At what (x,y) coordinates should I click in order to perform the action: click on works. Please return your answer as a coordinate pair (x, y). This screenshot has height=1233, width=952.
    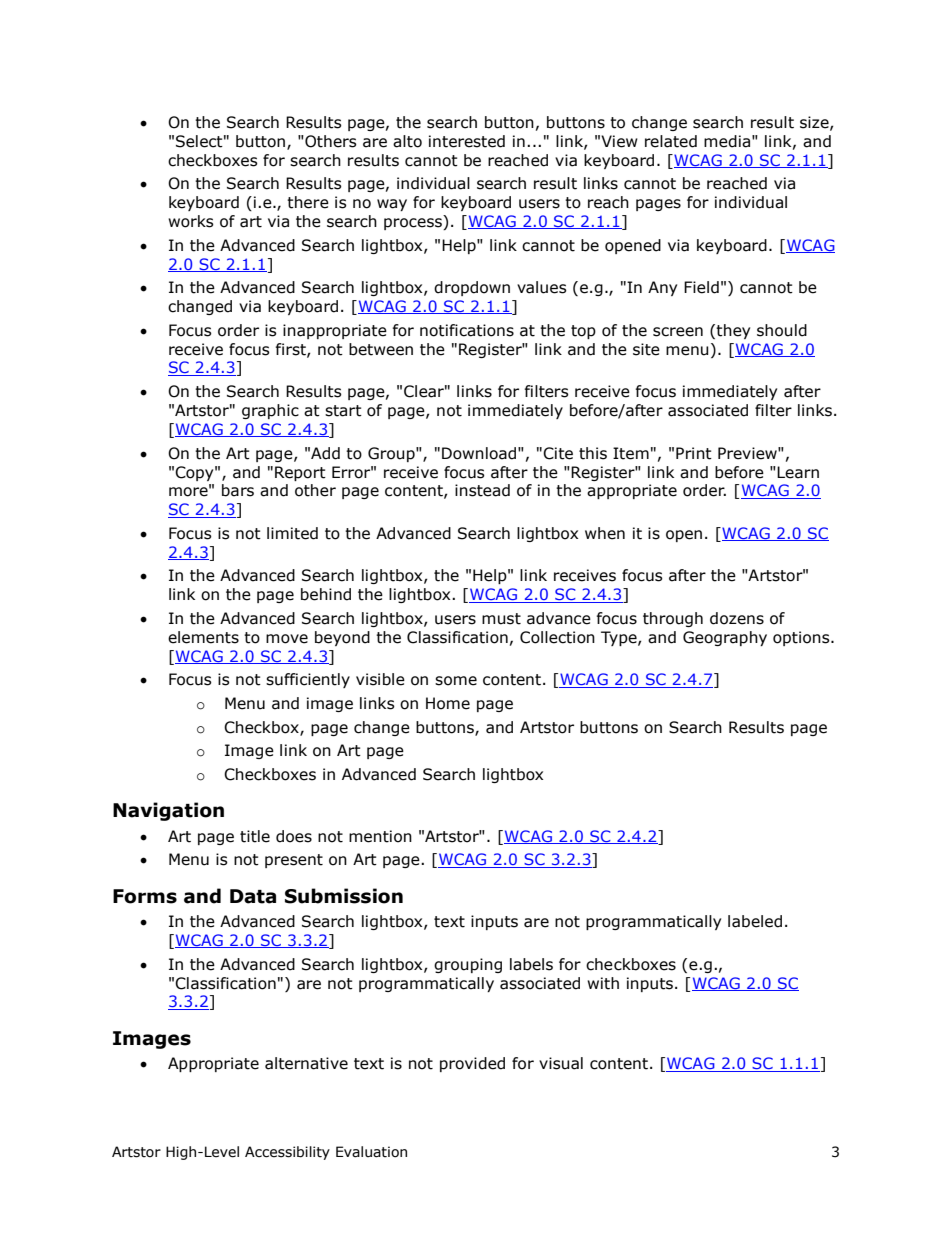
    Looking at the image, I should click on (191, 221).
